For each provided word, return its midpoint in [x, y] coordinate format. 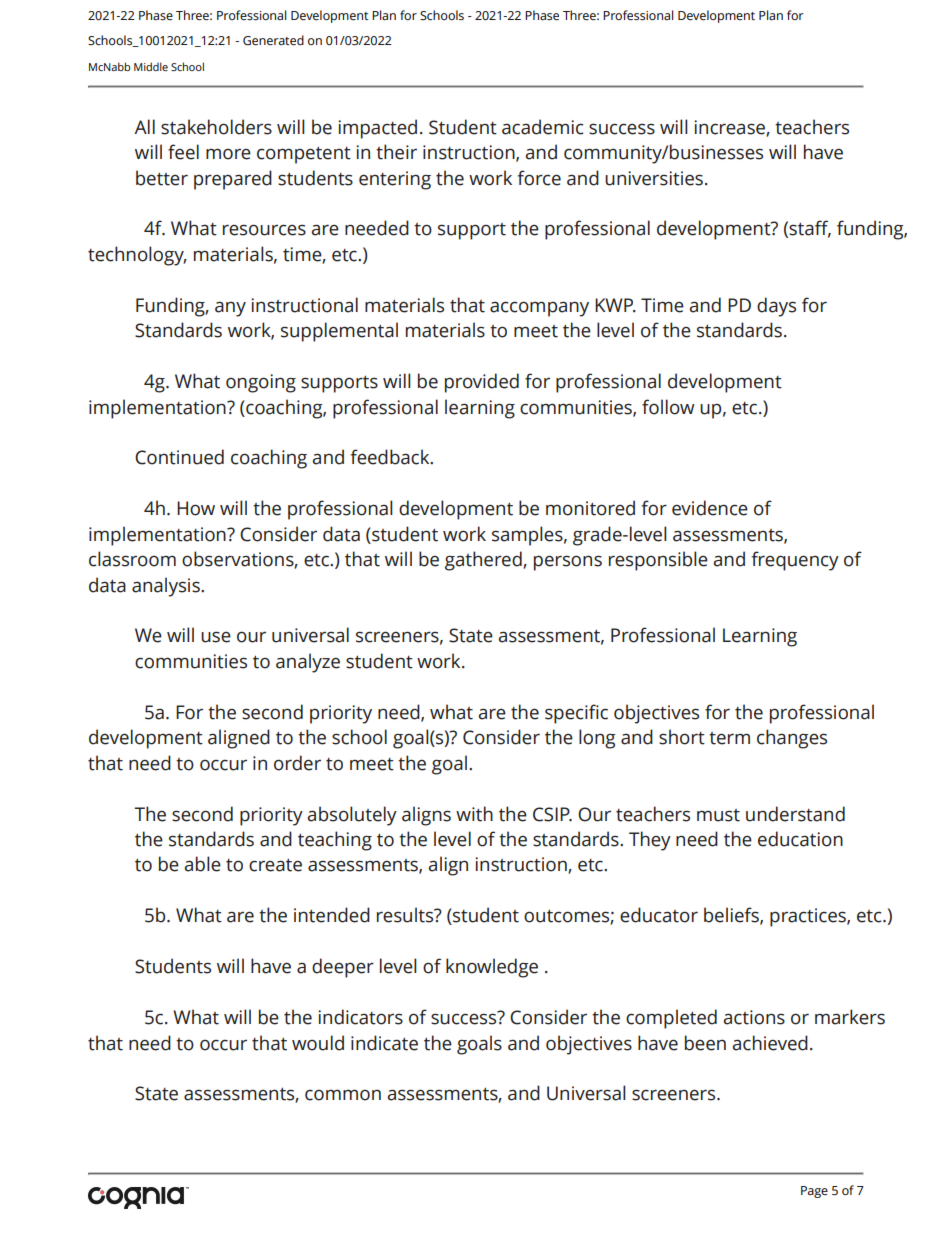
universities [654, 178]
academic [542, 127]
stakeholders [216, 127]
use [216, 637]
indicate [384, 1043]
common [343, 1095]
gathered [484, 561]
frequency [795, 561]
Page [814, 1192]
